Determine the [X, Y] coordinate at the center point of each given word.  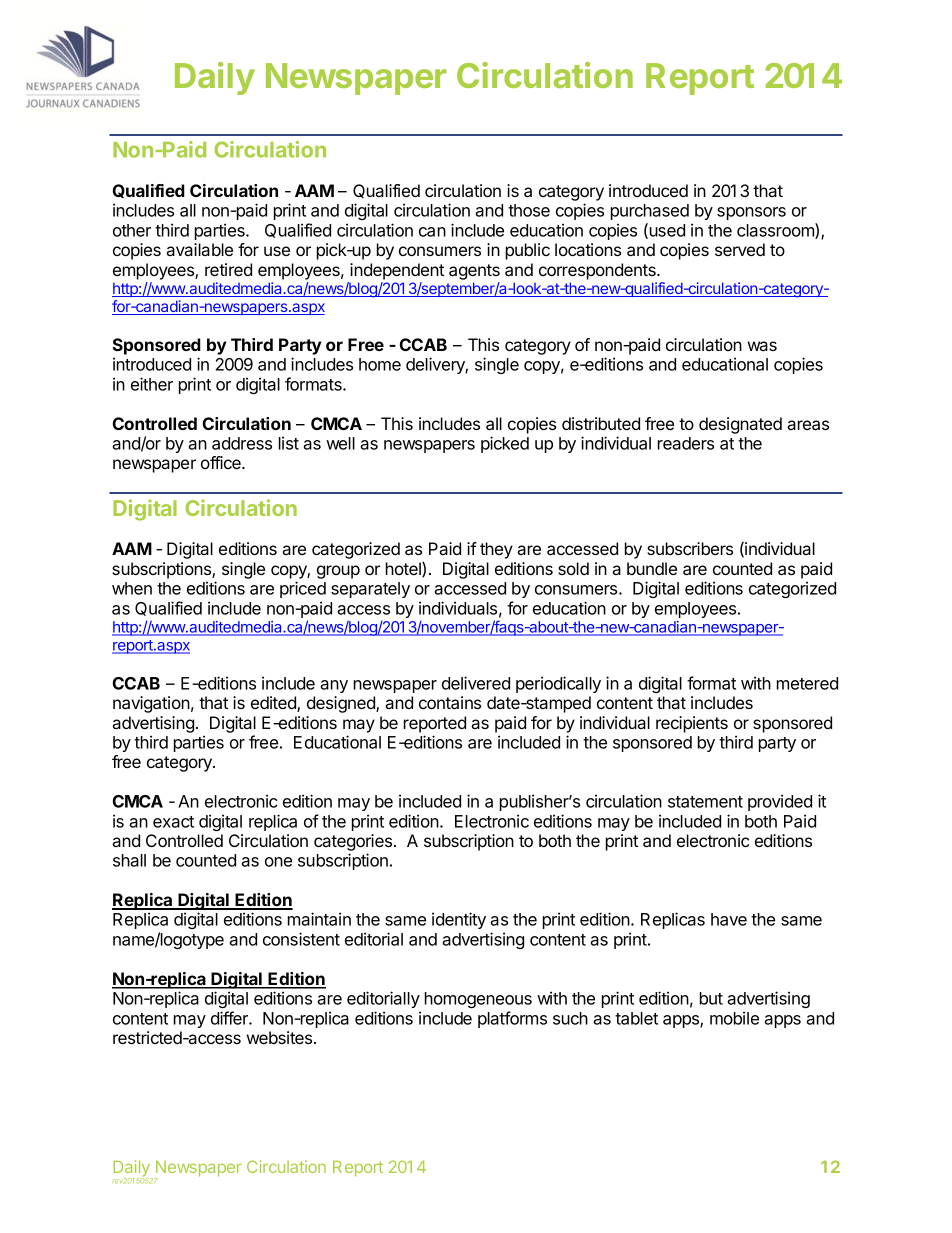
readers [686, 443]
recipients [692, 724]
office [222, 462]
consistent [301, 939]
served [740, 249]
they [496, 550]
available [199, 249]
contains [450, 702]
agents [474, 272]
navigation [151, 704]
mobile [734, 1018]
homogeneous [478, 1000]
